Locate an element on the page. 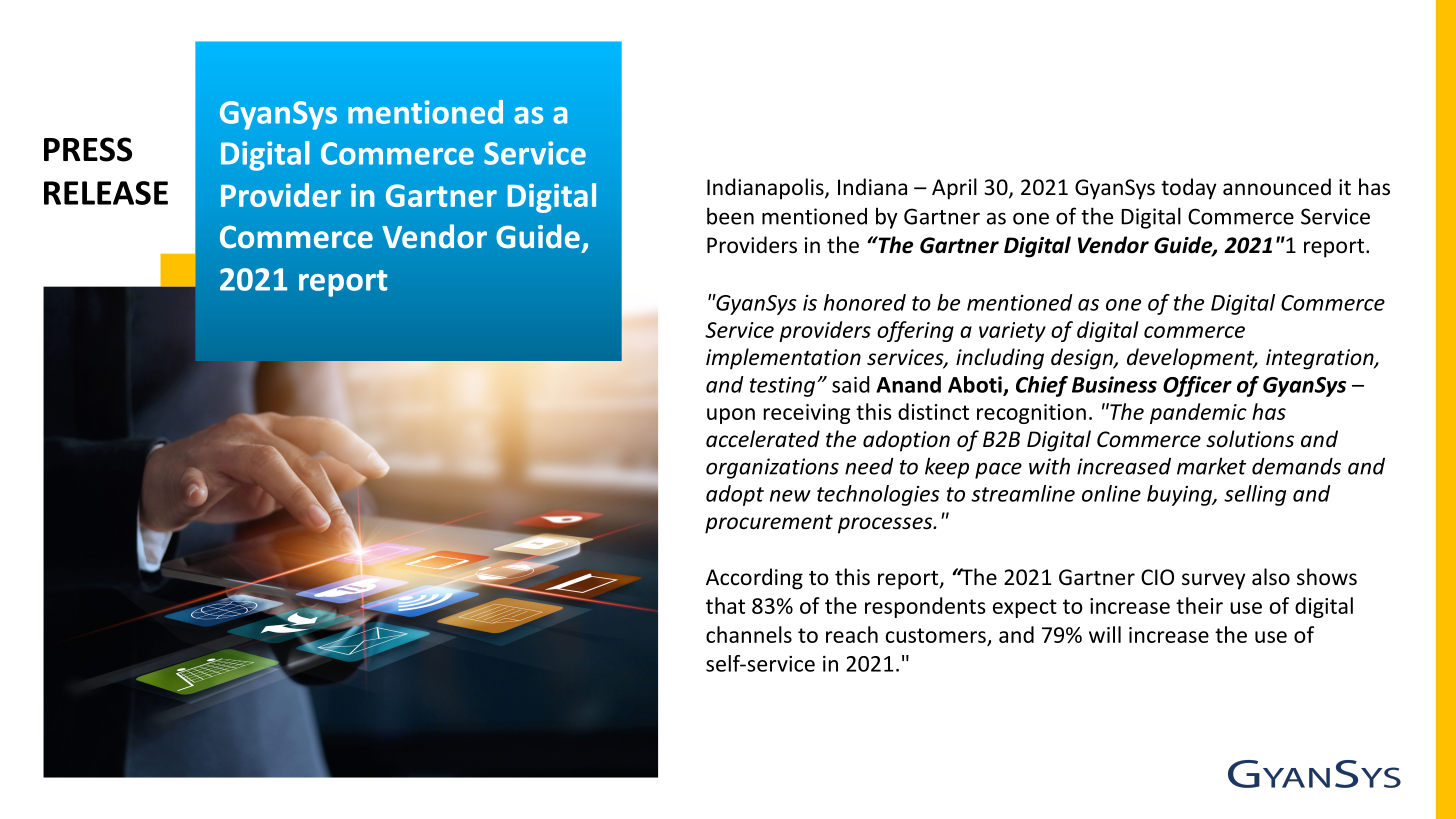 The height and width of the image is (819, 1456). been is located at coordinates (730, 216).
